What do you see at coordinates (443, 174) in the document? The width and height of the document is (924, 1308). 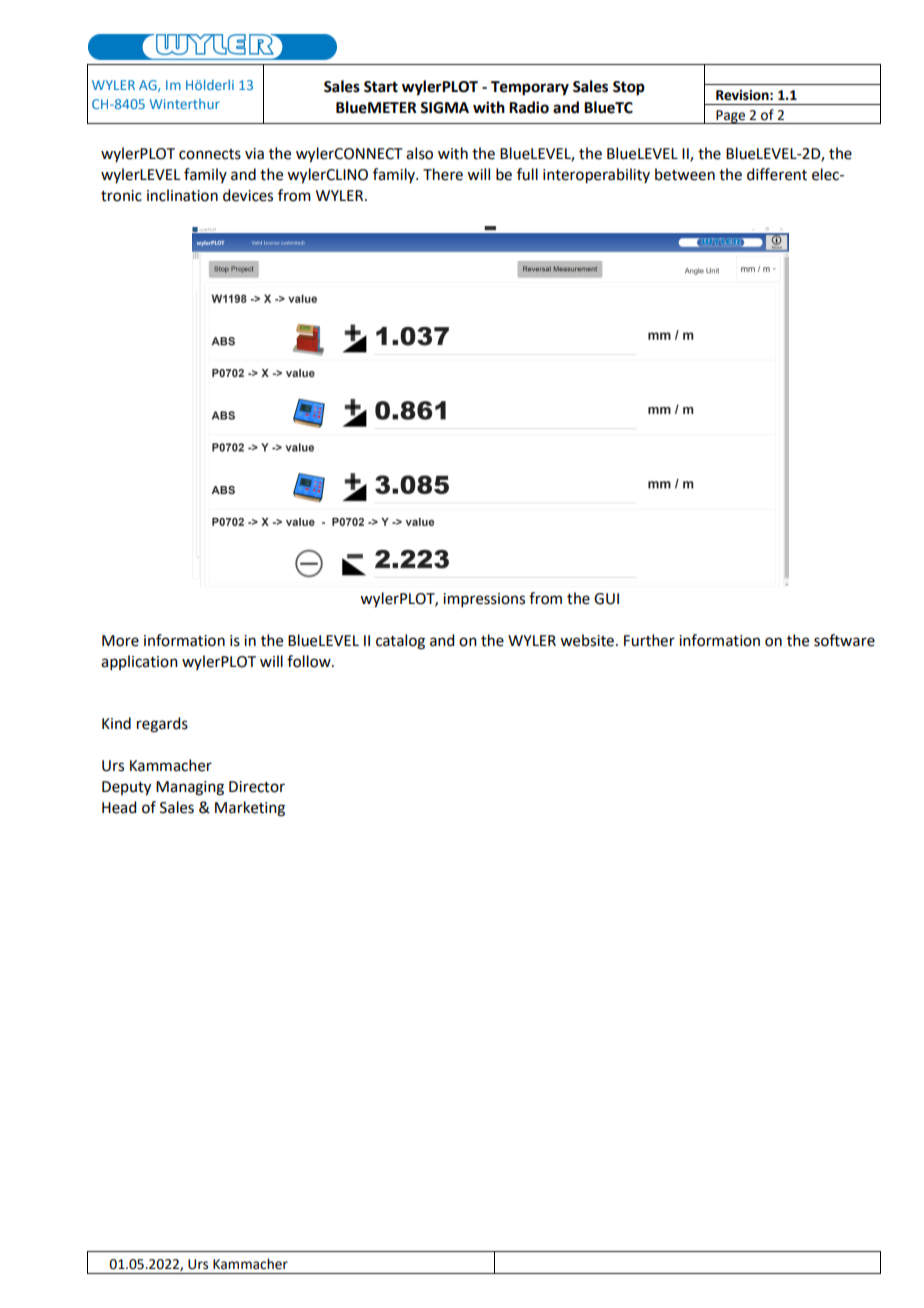 I see `There` at bounding box center [443, 174].
